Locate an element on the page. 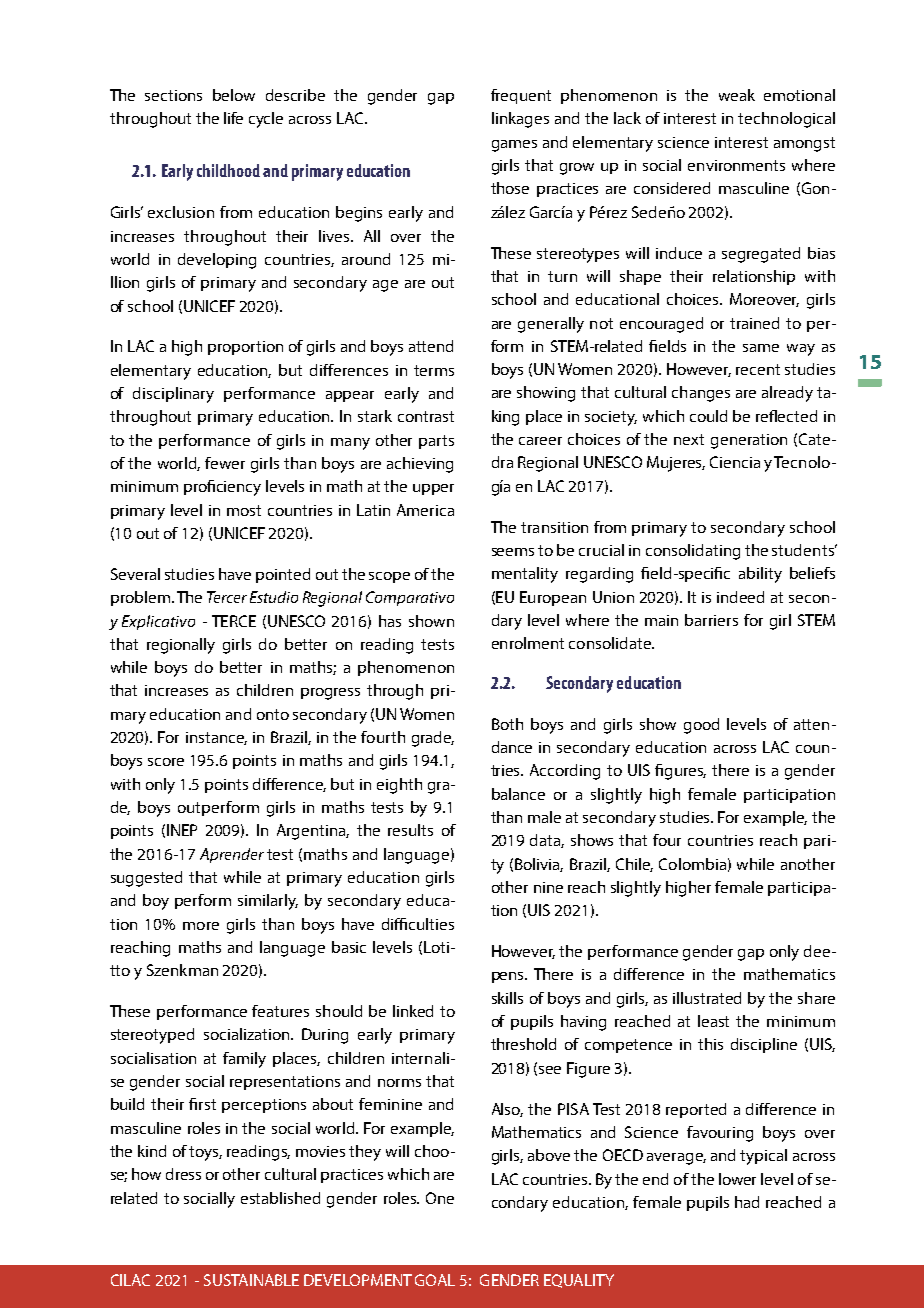 This document has height=1308, width=924. skills is located at coordinates (507, 998).
